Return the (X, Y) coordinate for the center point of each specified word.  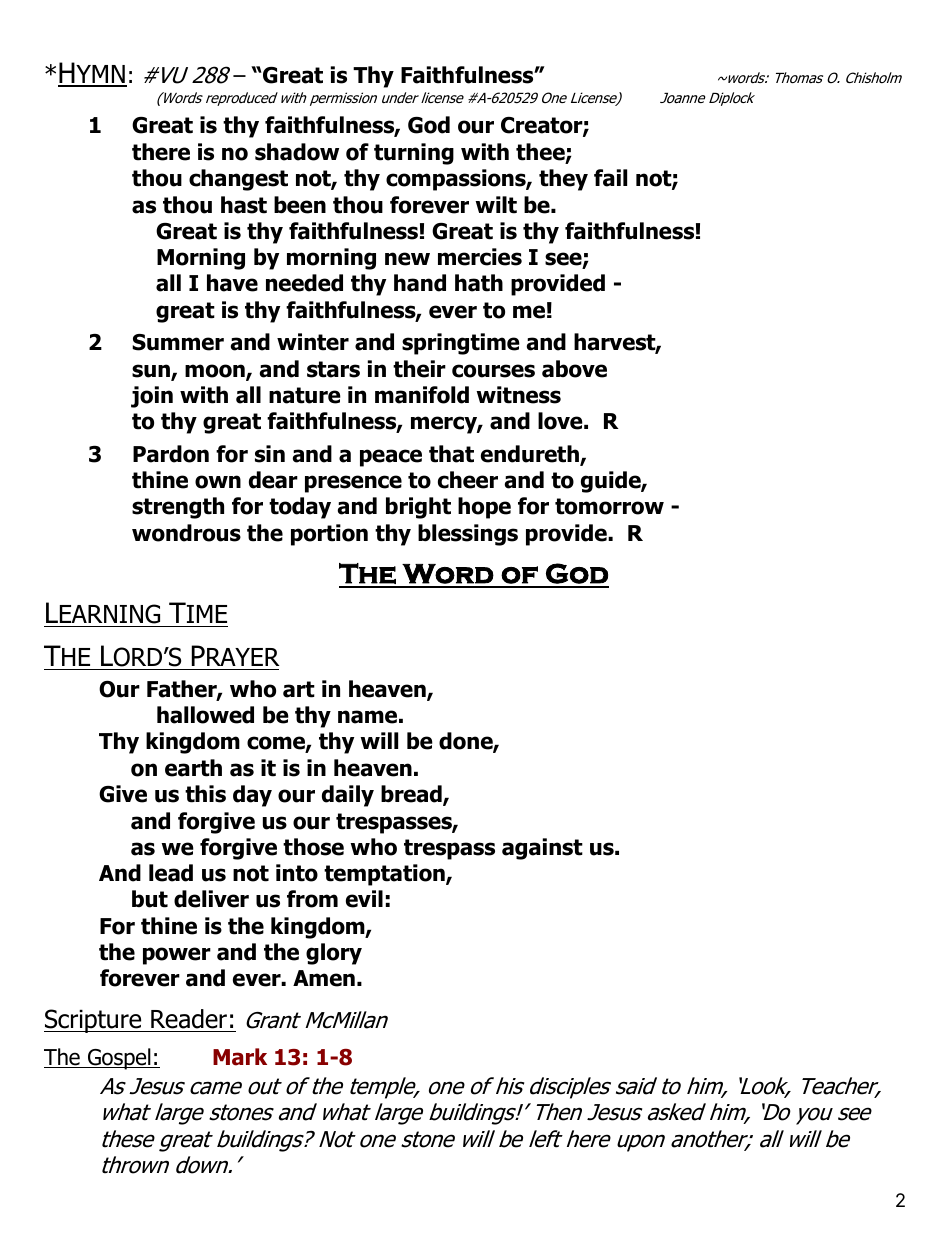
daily (348, 796)
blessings (468, 535)
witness (518, 395)
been (300, 205)
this (205, 794)
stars (333, 369)
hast (244, 205)
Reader (189, 1019)
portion (329, 535)
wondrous (186, 533)
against (542, 849)
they (563, 180)
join (152, 397)
